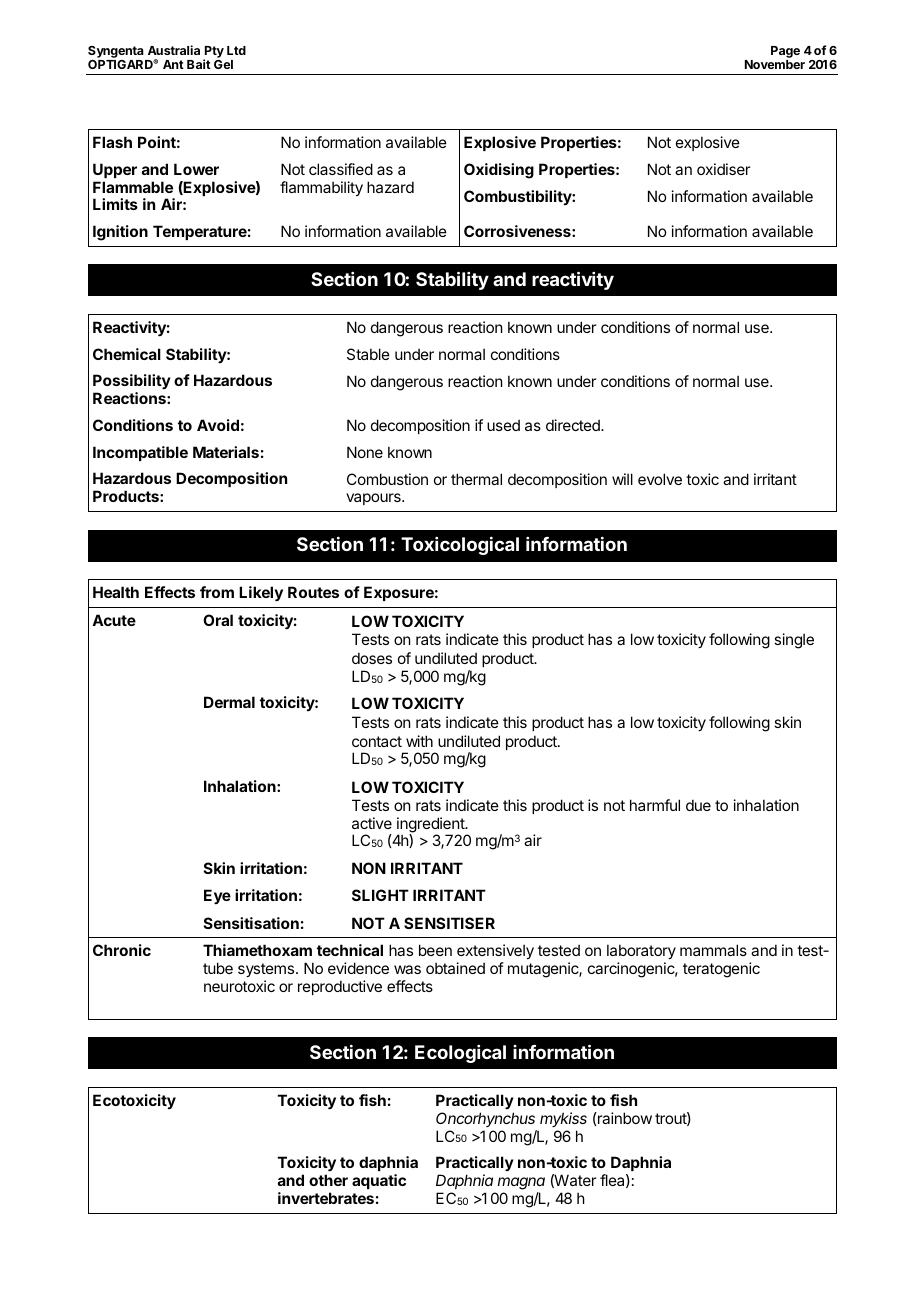 Image resolution: width=924 pixels, height=1308 pixels. I want to click on Bait, so click(199, 64).
